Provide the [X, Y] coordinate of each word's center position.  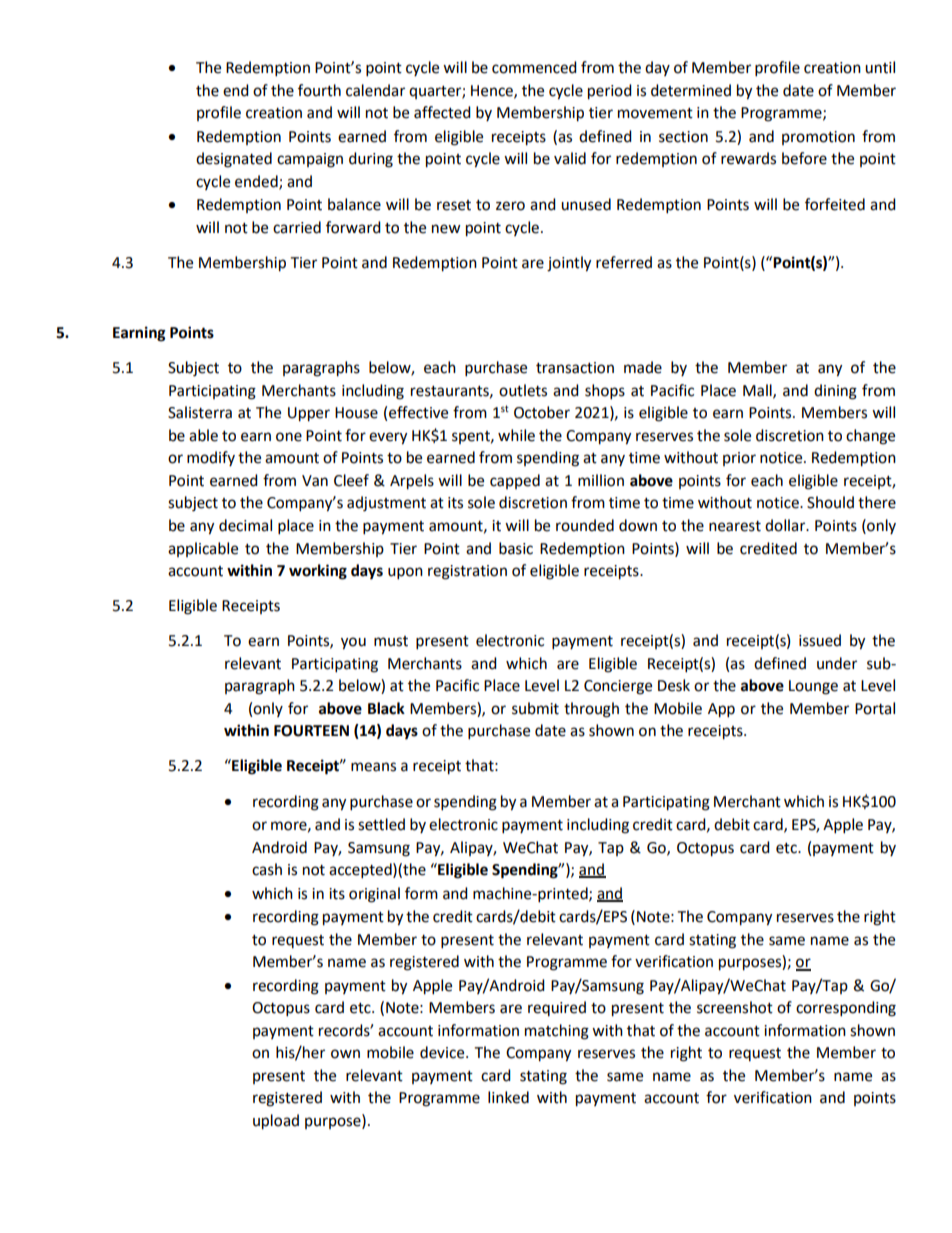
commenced [534, 67]
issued [820, 640]
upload [276, 1122]
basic [516, 548]
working [318, 572]
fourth [319, 90]
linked [508, 1097]
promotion [818, 138]
